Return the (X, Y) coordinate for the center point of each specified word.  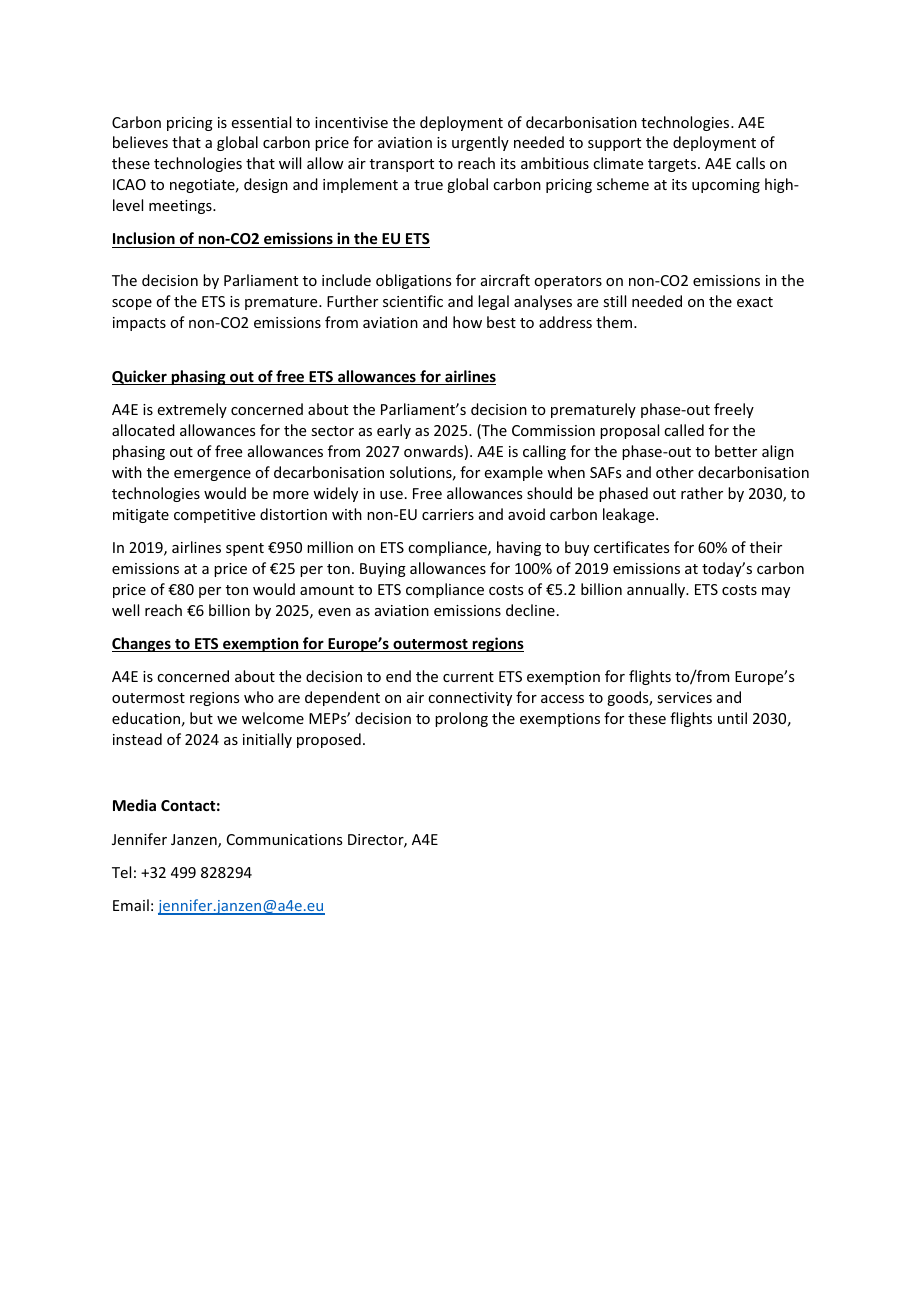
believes (140, 142)
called (684, 430)
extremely (192, 410)
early (394, 431)
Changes (142, 644)
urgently (480, 143)
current (468, 677)
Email (131, 905)
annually (657, 590)
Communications (284, 839)
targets (672, 165)
